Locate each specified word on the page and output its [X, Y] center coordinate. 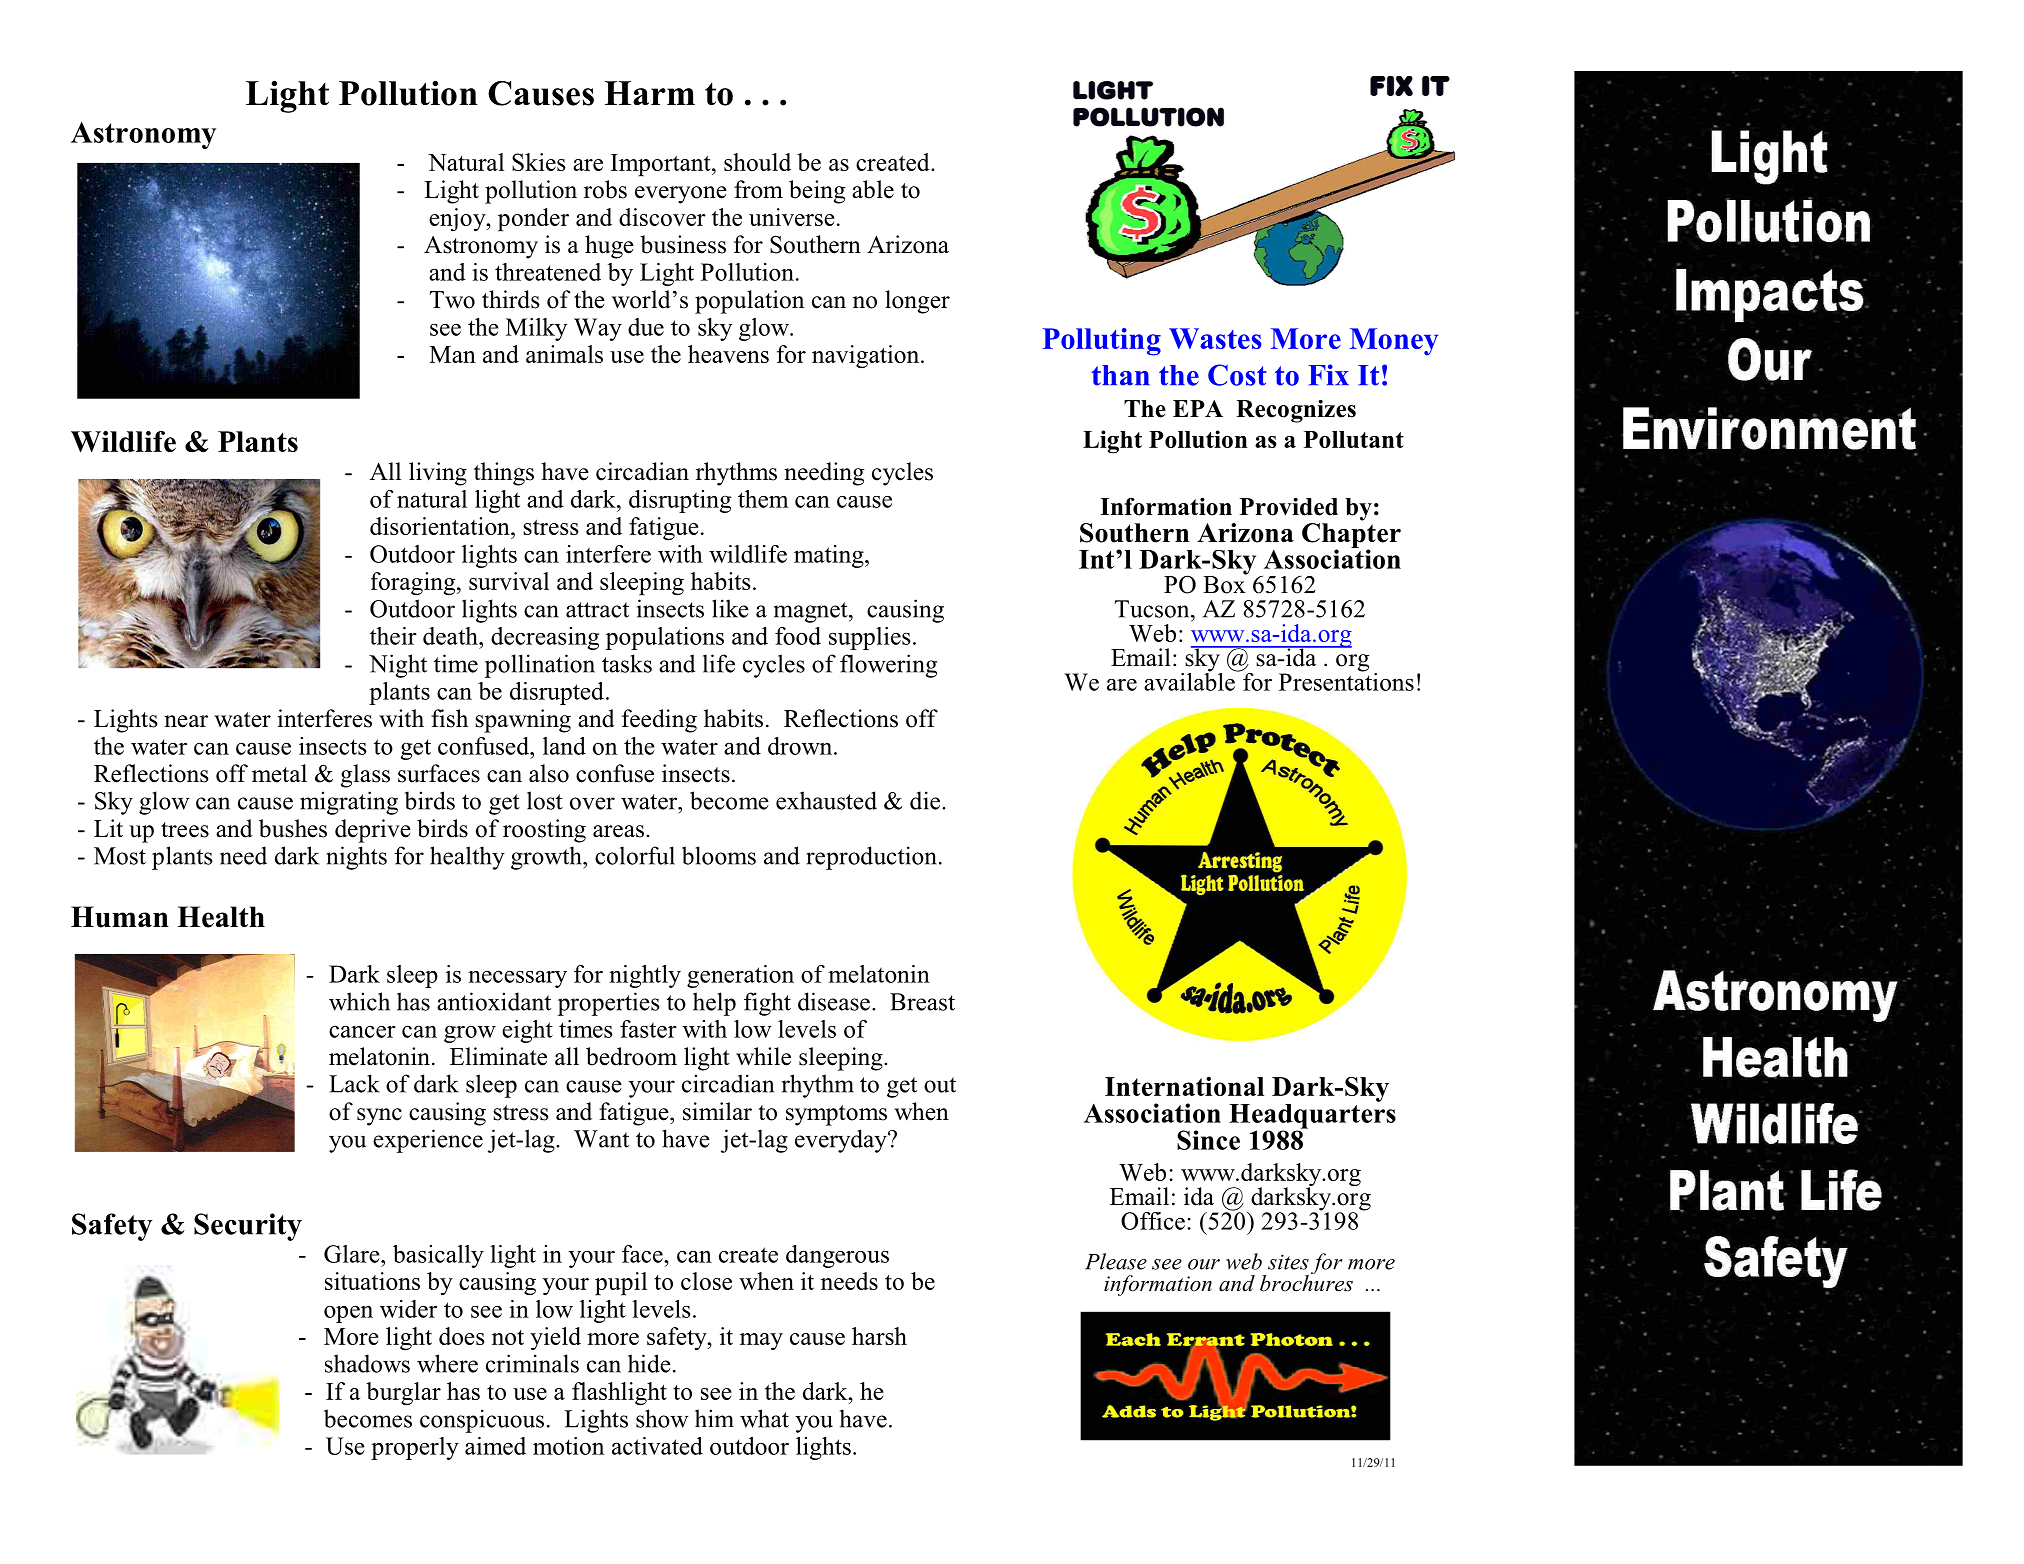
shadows [367, 1363]
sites [1288, 1262]
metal [279, 773]
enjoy [458, 220]
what [764, 1418]
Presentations [1346, 680]
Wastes [1215, 338]
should [757, 162]
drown [801, 746]
